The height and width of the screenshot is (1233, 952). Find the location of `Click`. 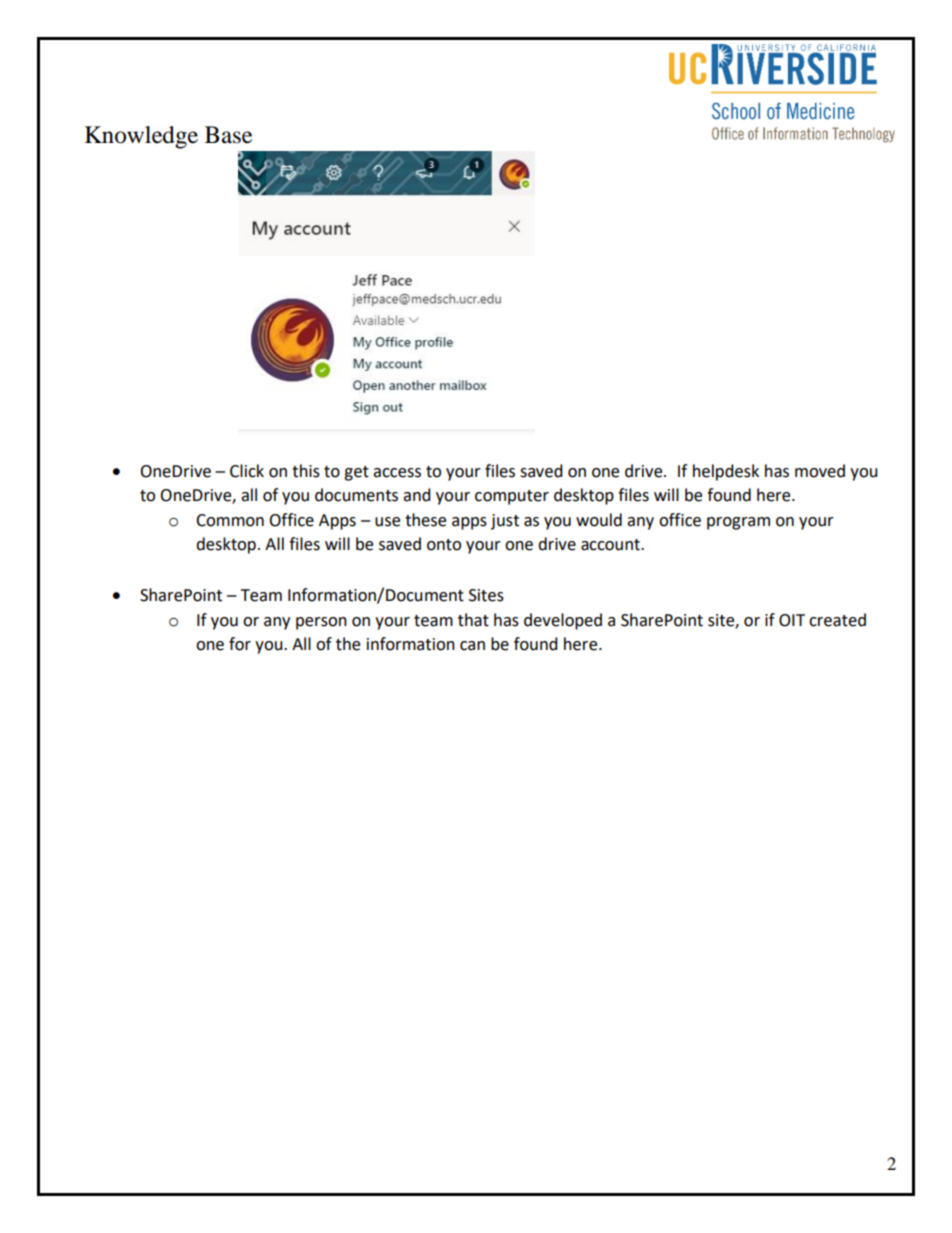

Click is located at coordinates (247, 471).
